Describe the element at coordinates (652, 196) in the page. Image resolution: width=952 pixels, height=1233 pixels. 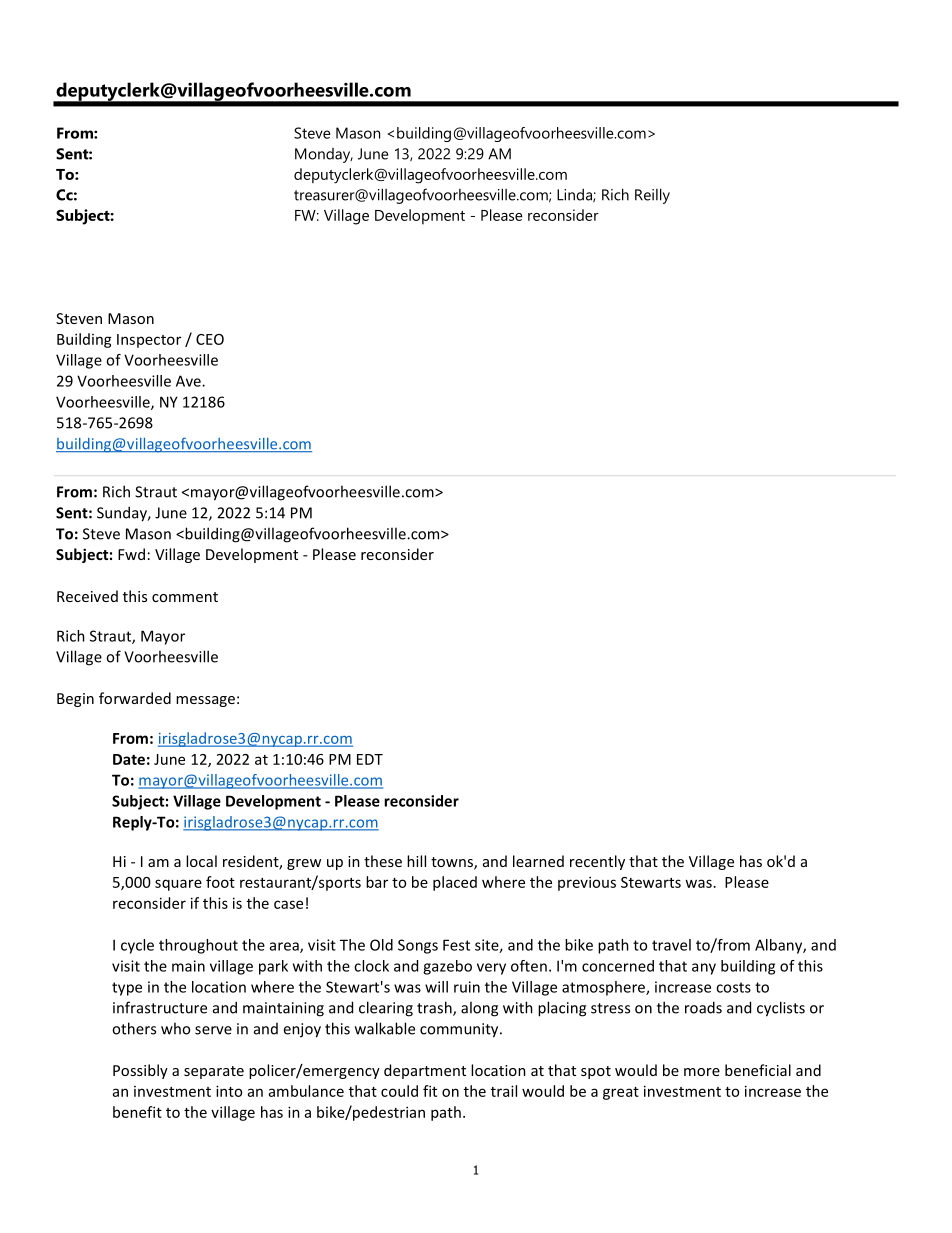
I see `Reilly` at that location.
